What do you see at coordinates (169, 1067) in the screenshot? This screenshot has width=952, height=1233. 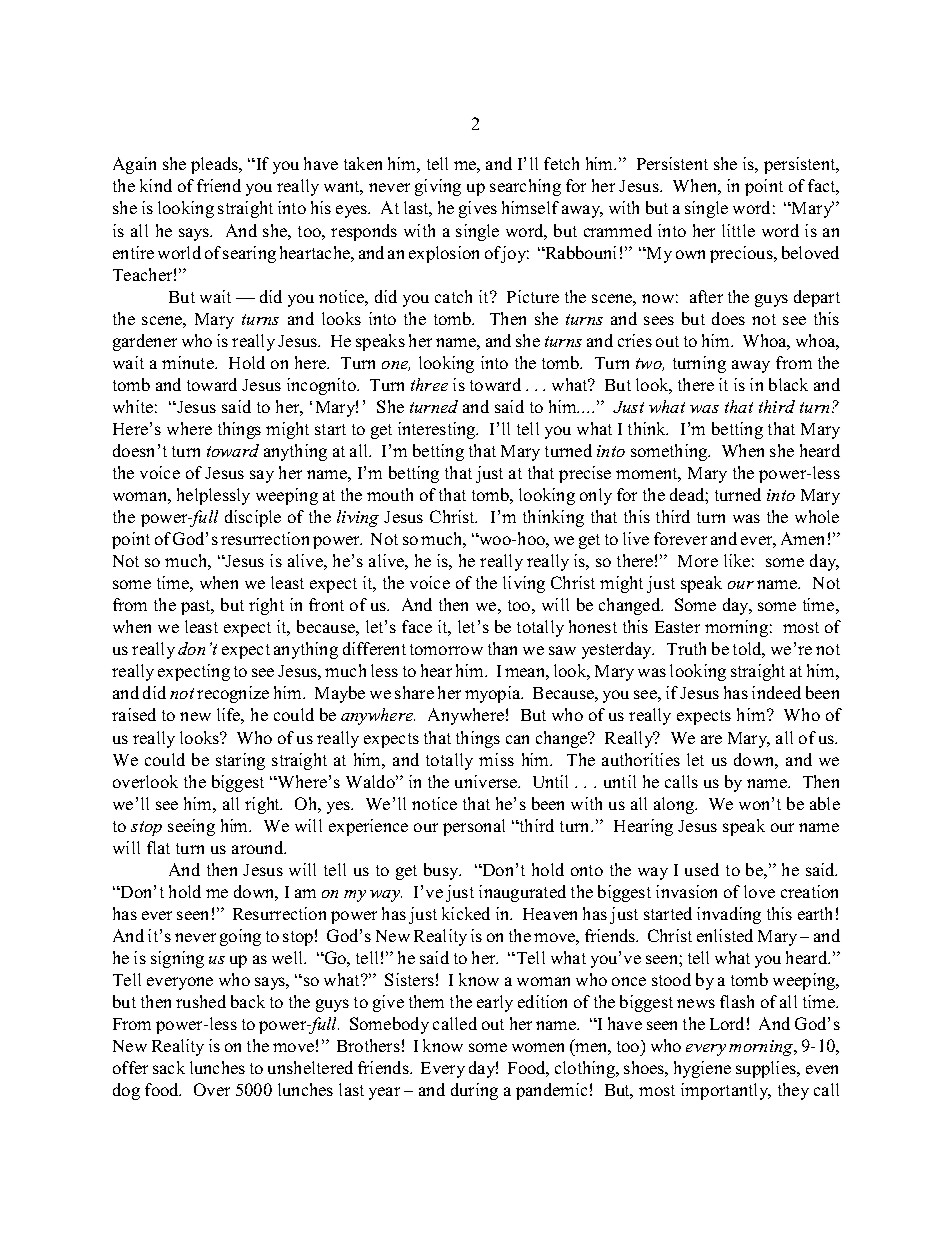 I see `sack` at bounding box center [169, 1067].
